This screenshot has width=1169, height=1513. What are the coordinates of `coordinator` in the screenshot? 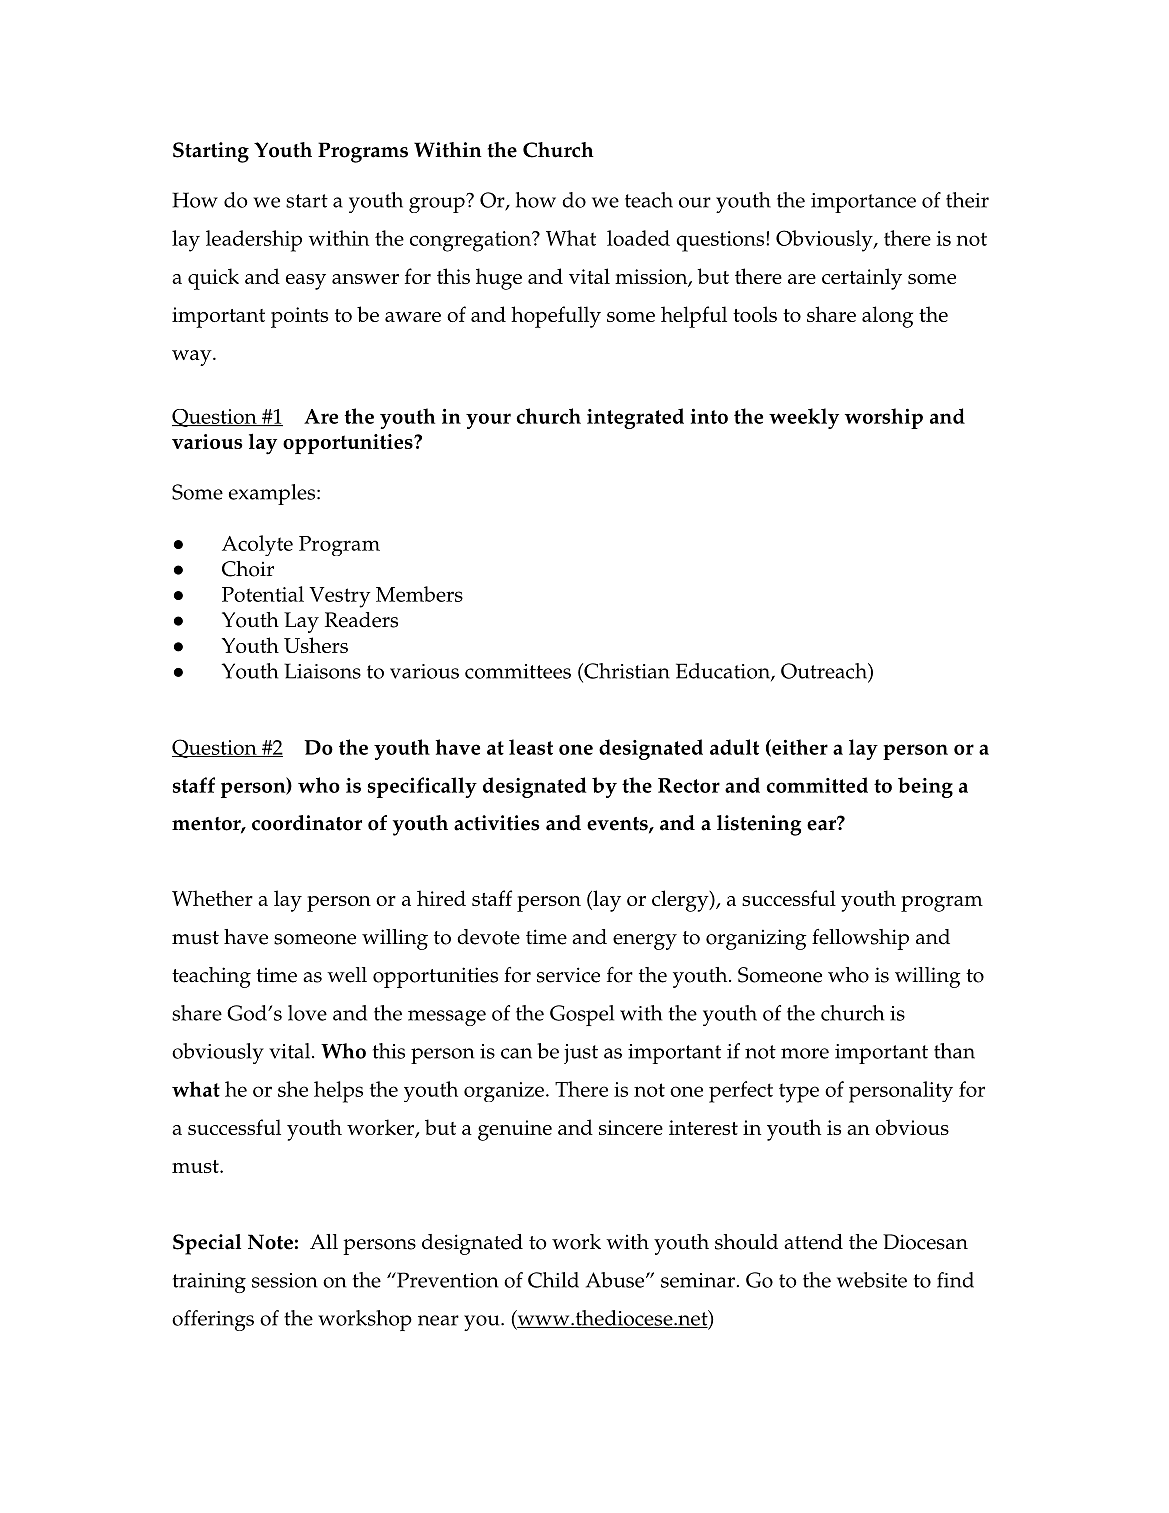 It's located at (307, 823).
